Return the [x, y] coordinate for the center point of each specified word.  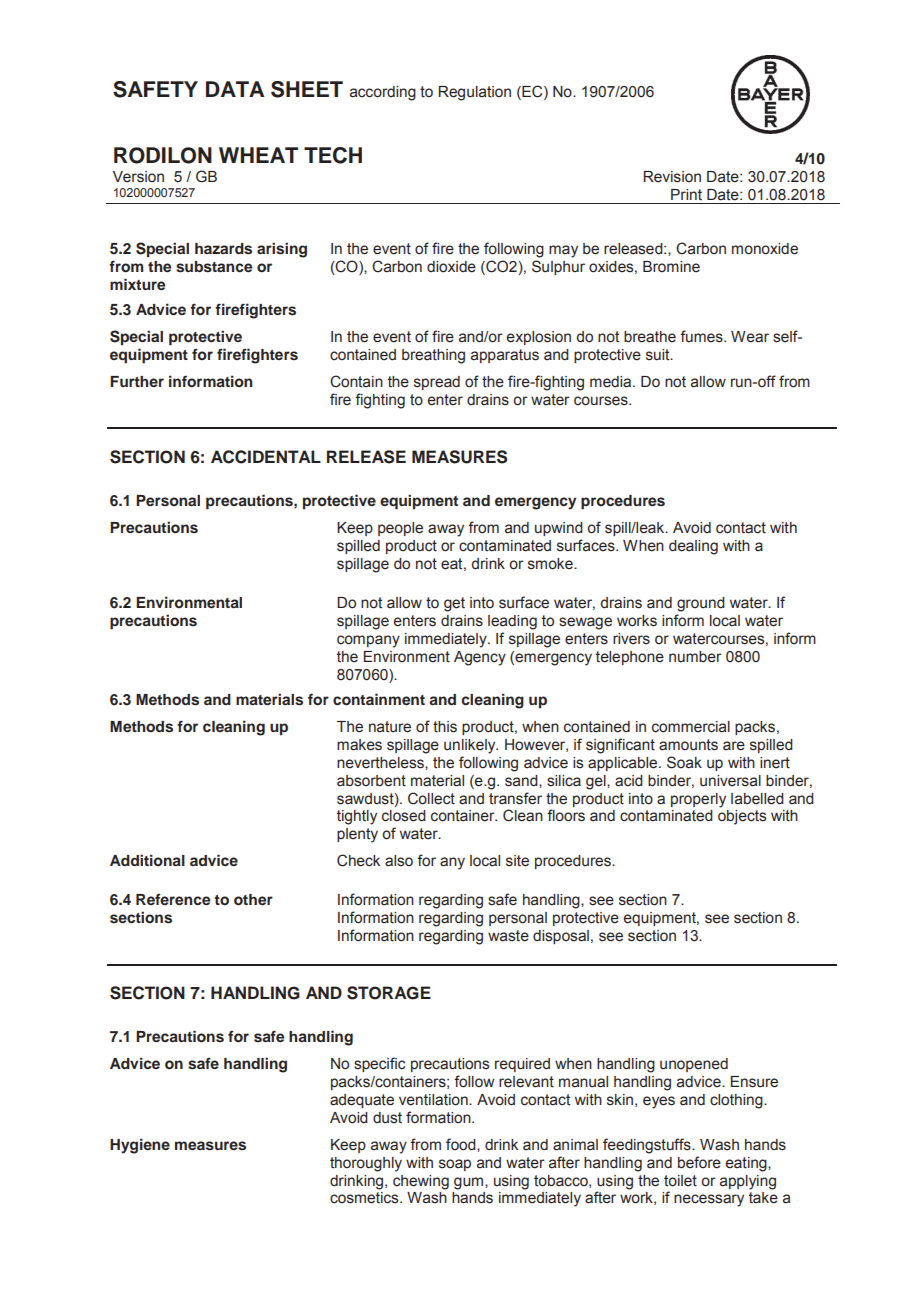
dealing [693, 547]
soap [455, 1165]
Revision [672, 177]
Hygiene [140, 1146]
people [400, 529]
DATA [235, 89]
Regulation [474, 93]
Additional [147, 860]
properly [698, 800]
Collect [431, 798]
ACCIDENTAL [266, 457]
